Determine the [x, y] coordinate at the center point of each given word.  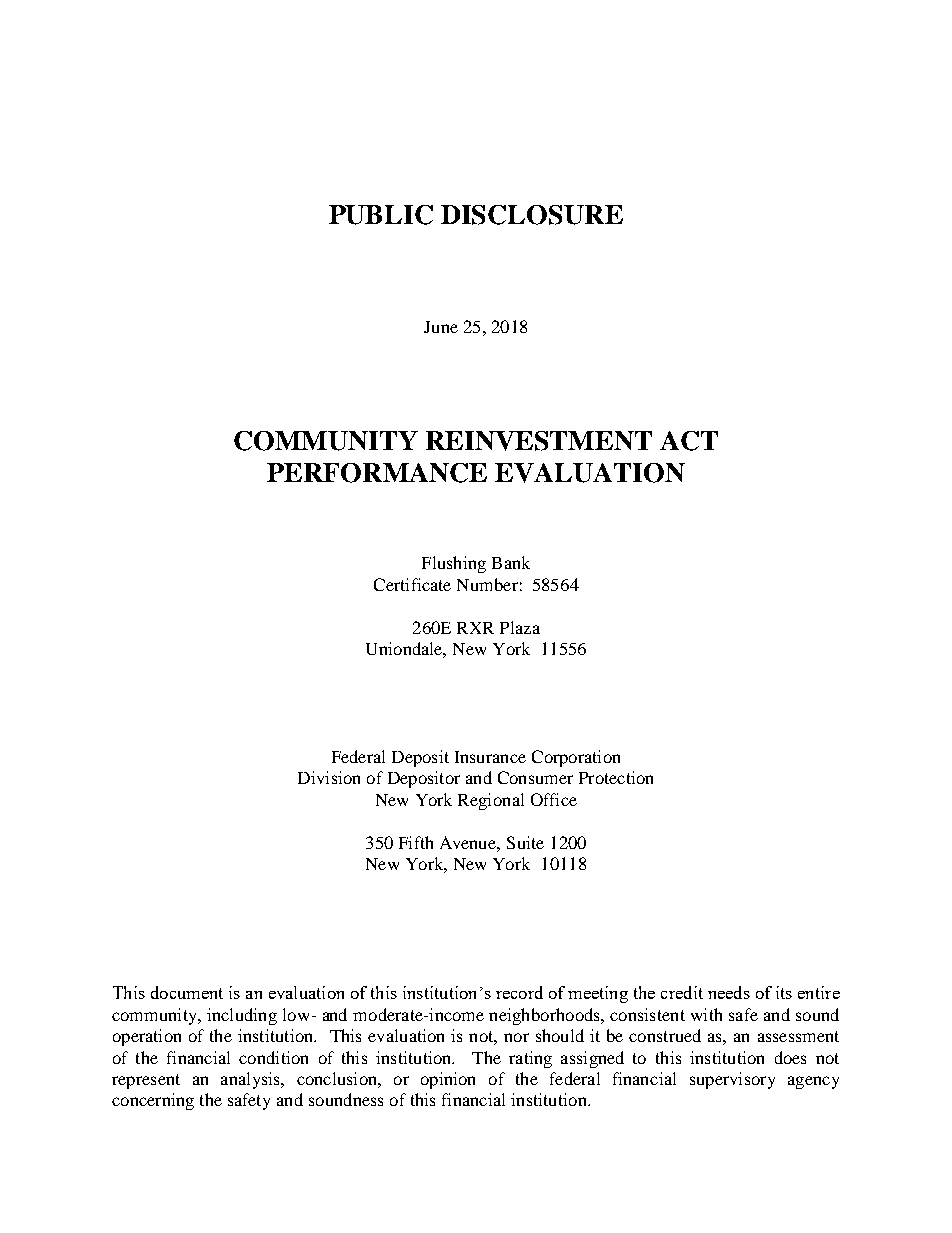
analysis [251, 1080]
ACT [689, 441]
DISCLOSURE [532, 215]
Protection [616, 777]
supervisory [732, 1080]
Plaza [520, 627]
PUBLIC [381, 215]
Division [329, 777]
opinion [448, 1080]
